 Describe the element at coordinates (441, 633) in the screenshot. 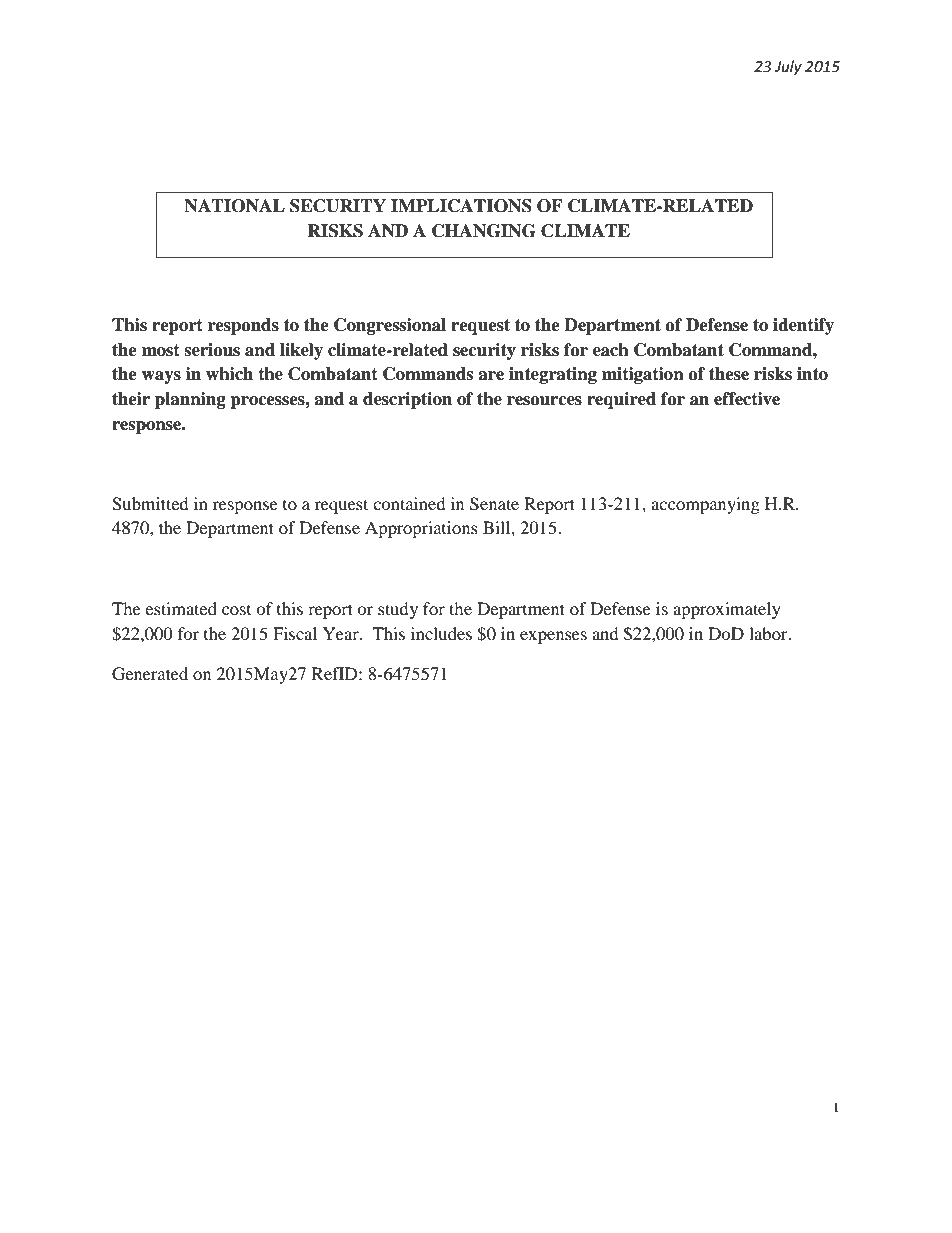

I see `includes` at that location.
